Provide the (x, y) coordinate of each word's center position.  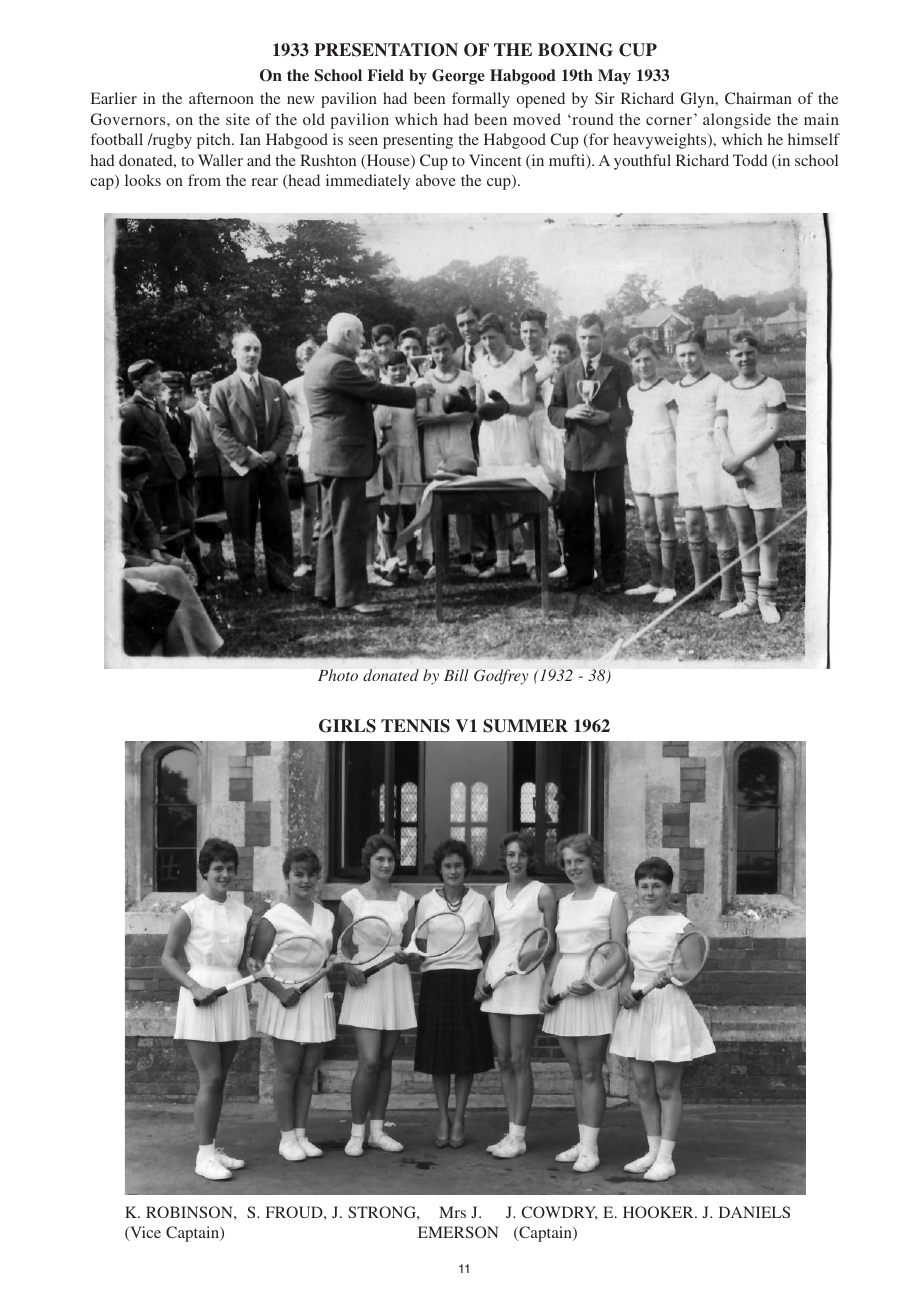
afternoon (221, 98)
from (204, 180)
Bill (456, 675)
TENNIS (415, 726)
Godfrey (501, 677)
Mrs (452, 1212)
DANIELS (754, 1212)
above (436, 180)
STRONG (383, 1212)
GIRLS (347, 726)
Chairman (758, 98)
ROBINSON (190, 1212)
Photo (338, 675)
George (458, 77)
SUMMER (525, 726)
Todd (750, 160)
